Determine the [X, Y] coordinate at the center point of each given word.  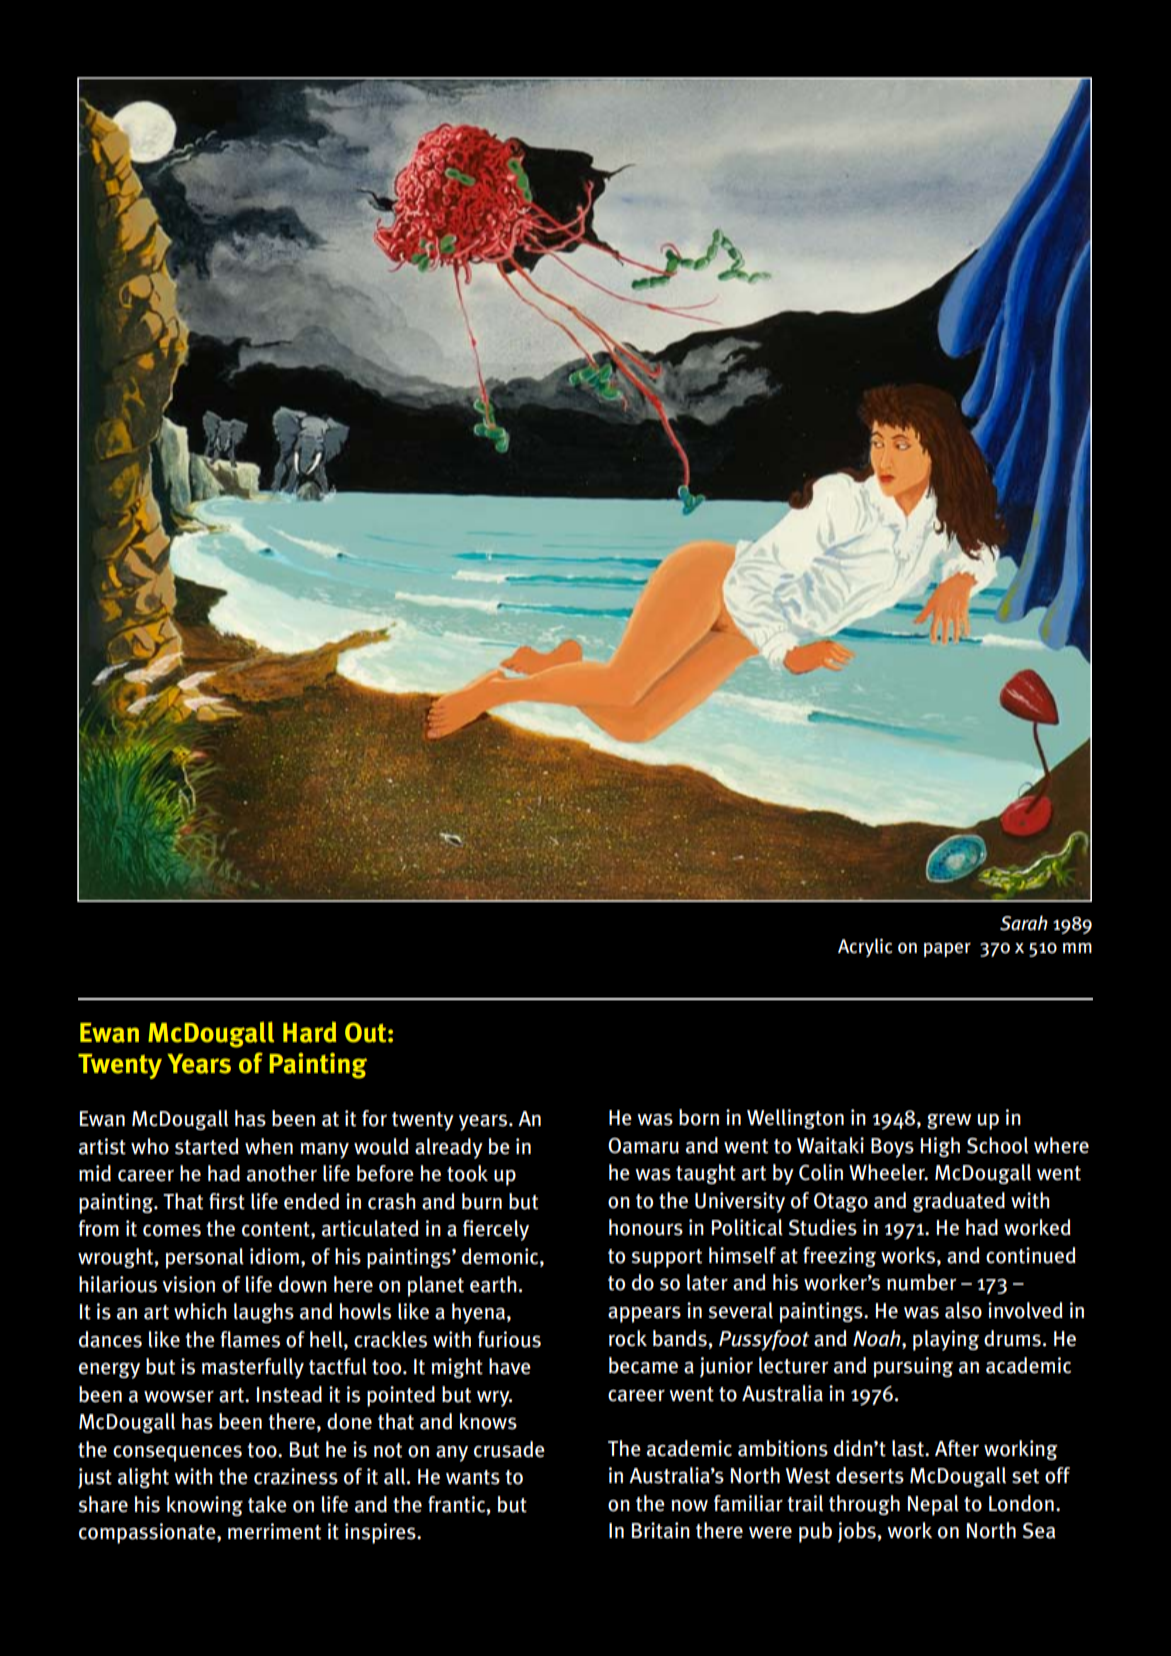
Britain [661, 1530]
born [699, 1117]
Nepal [933, 1505]
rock [628, 1338]
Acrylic [865, 947]
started [207, 1146]
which [200, 1311]
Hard [310, 1032]
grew [949, 1121]
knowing [205, 1506]
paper [947, 950]
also [963, 1310]
